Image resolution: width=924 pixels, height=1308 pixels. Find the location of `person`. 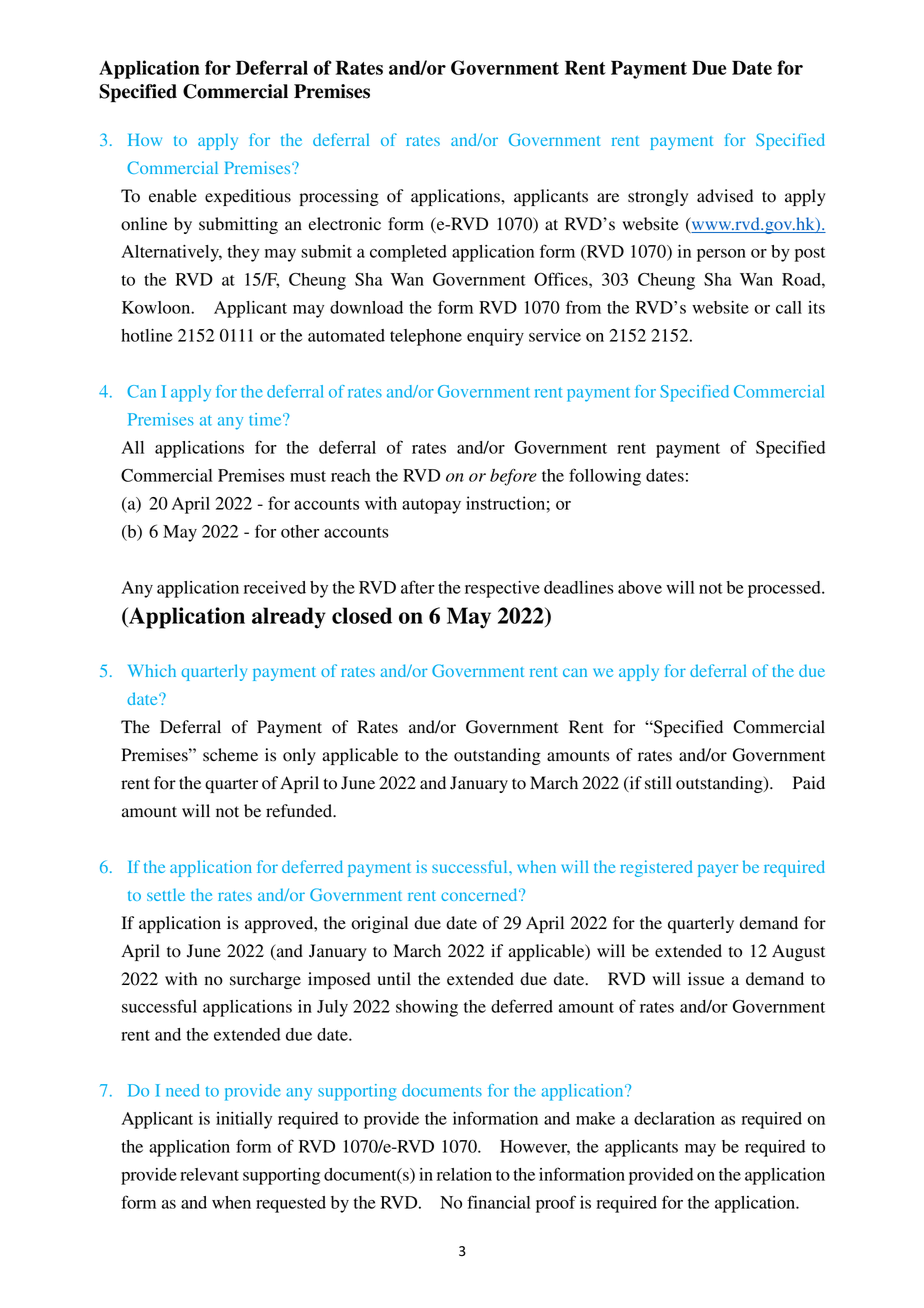

person is located at coordinates (721, 255).
